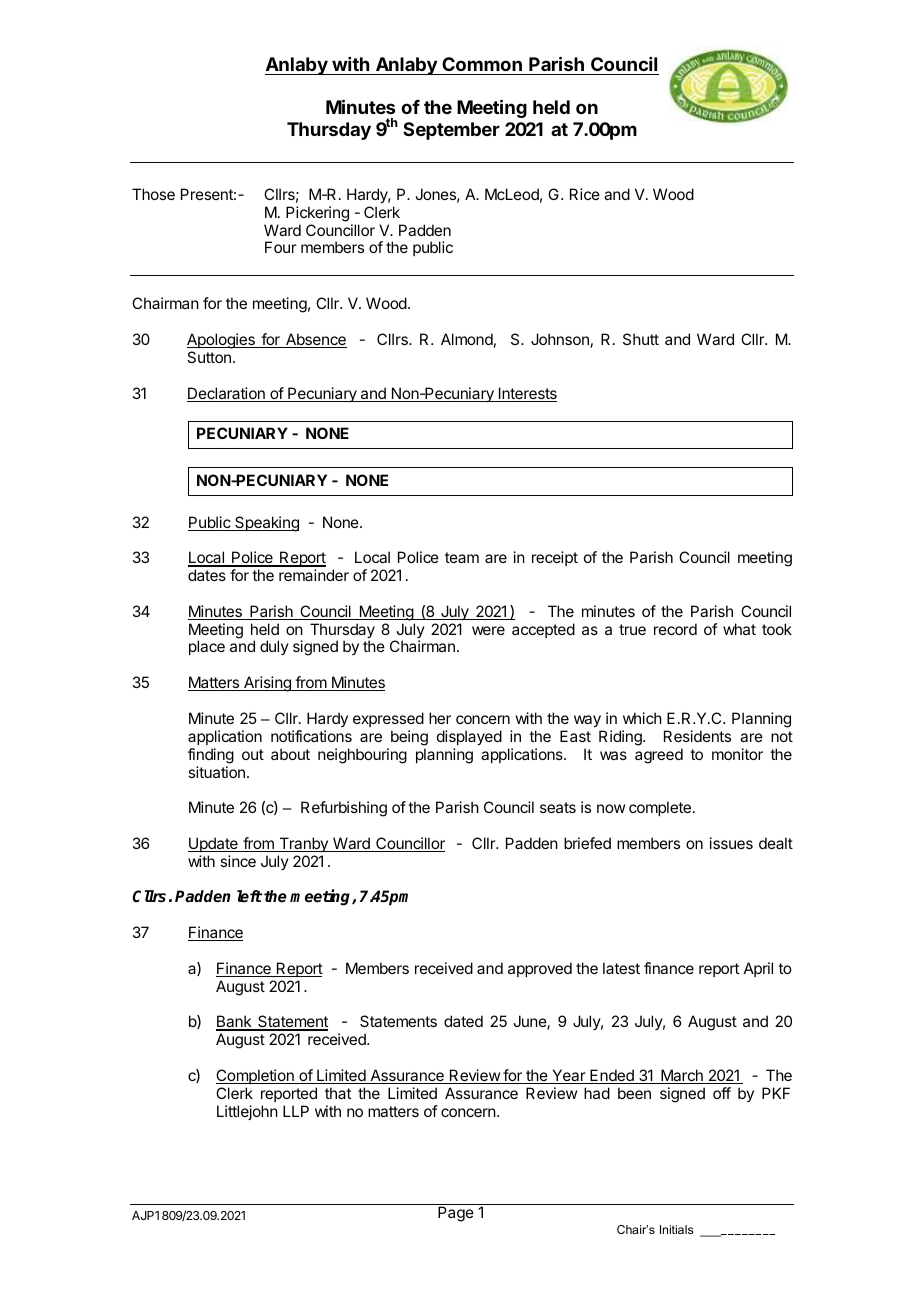  I want to click on Rice, so click(585, 194).
